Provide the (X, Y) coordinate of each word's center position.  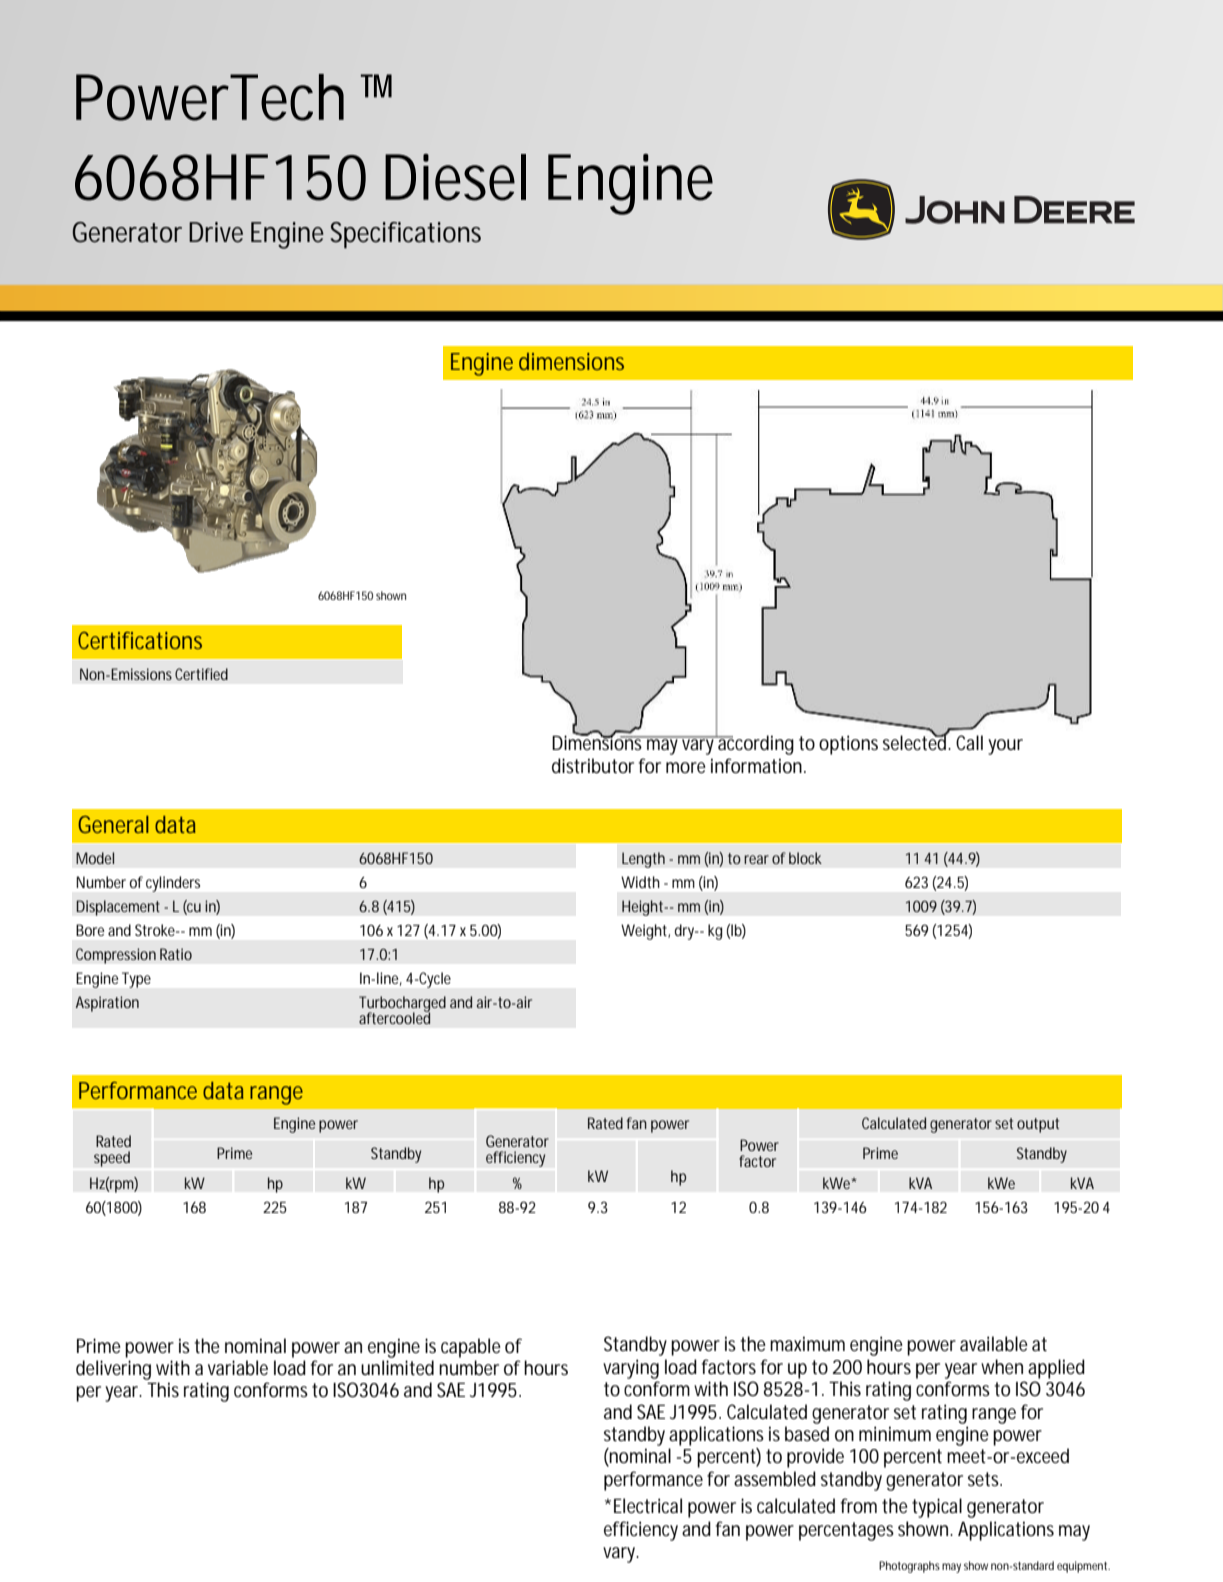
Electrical (648, 1506)
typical (937, 1508)
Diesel (455, 177)
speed (112, 1159)
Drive (216, 232)
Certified (201, 674)
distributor (593, 766)
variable (238, 1368)
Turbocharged (402, 1005)
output (1038, 1125)
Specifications (406, 235)
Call (969, 742)
